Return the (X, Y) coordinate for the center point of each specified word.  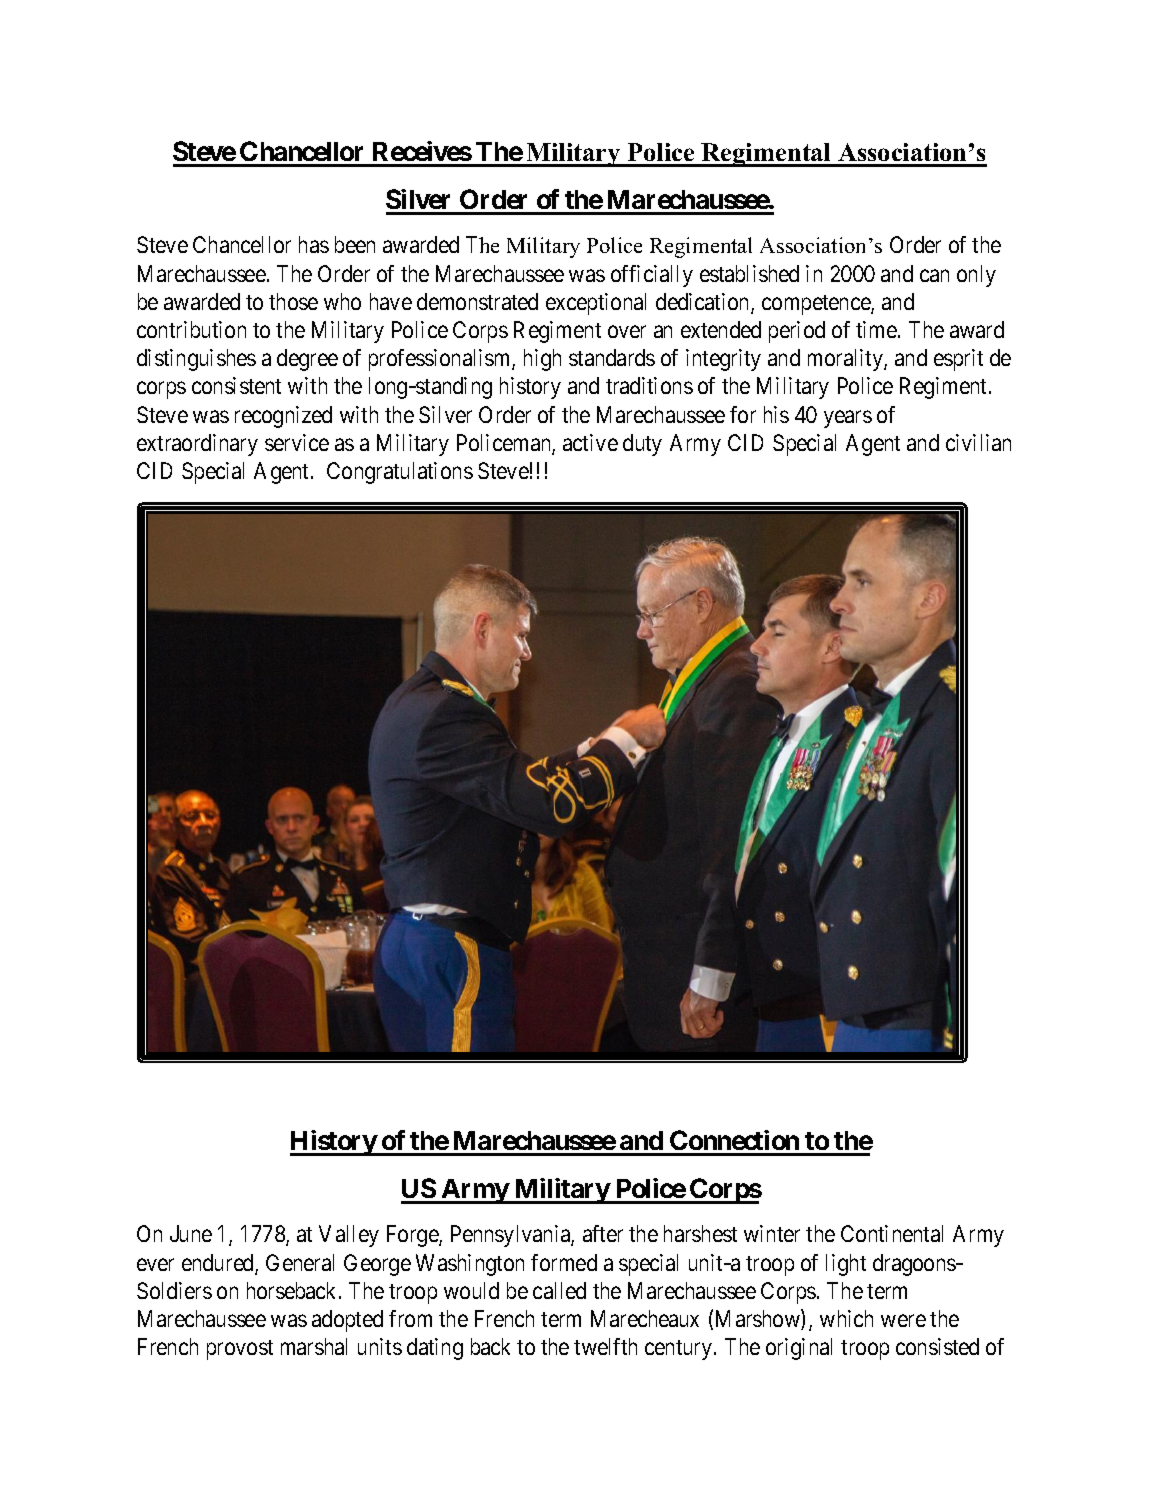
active (590, 442)
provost (240, 1350)
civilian (978, 442)
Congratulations (400, 473)
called (559, 1290)
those (293, 301)
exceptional (596, 304)
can (934, 275)
